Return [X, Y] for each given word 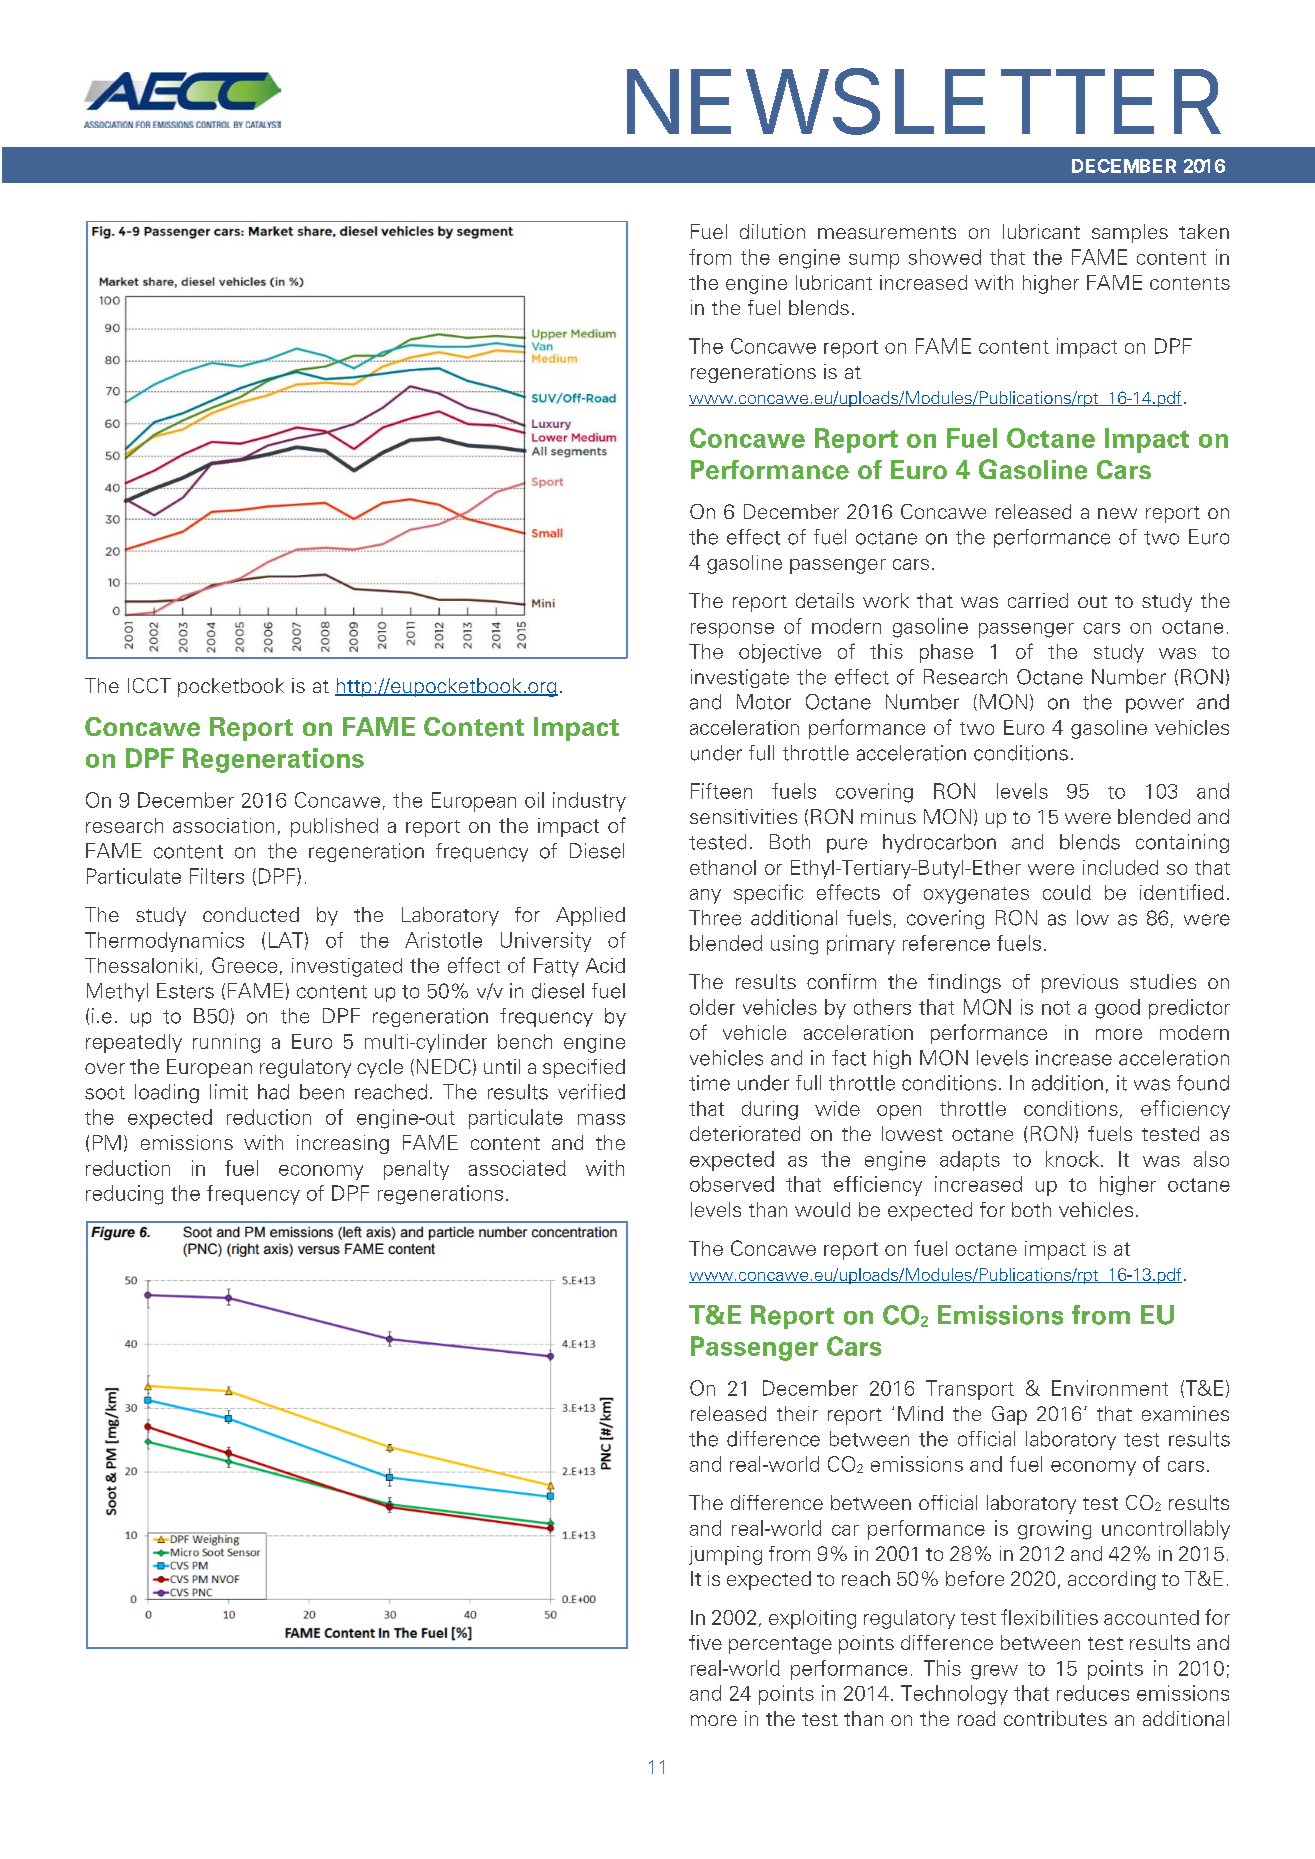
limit [229, 1092]
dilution [772, 231]
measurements [887, 232]
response [732, 630]
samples [1130, 233]
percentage [780, 1645]
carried [1038, 600]
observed [732, 1184]
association [223, 825]
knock [1072, 1159]
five [705, 1642]
